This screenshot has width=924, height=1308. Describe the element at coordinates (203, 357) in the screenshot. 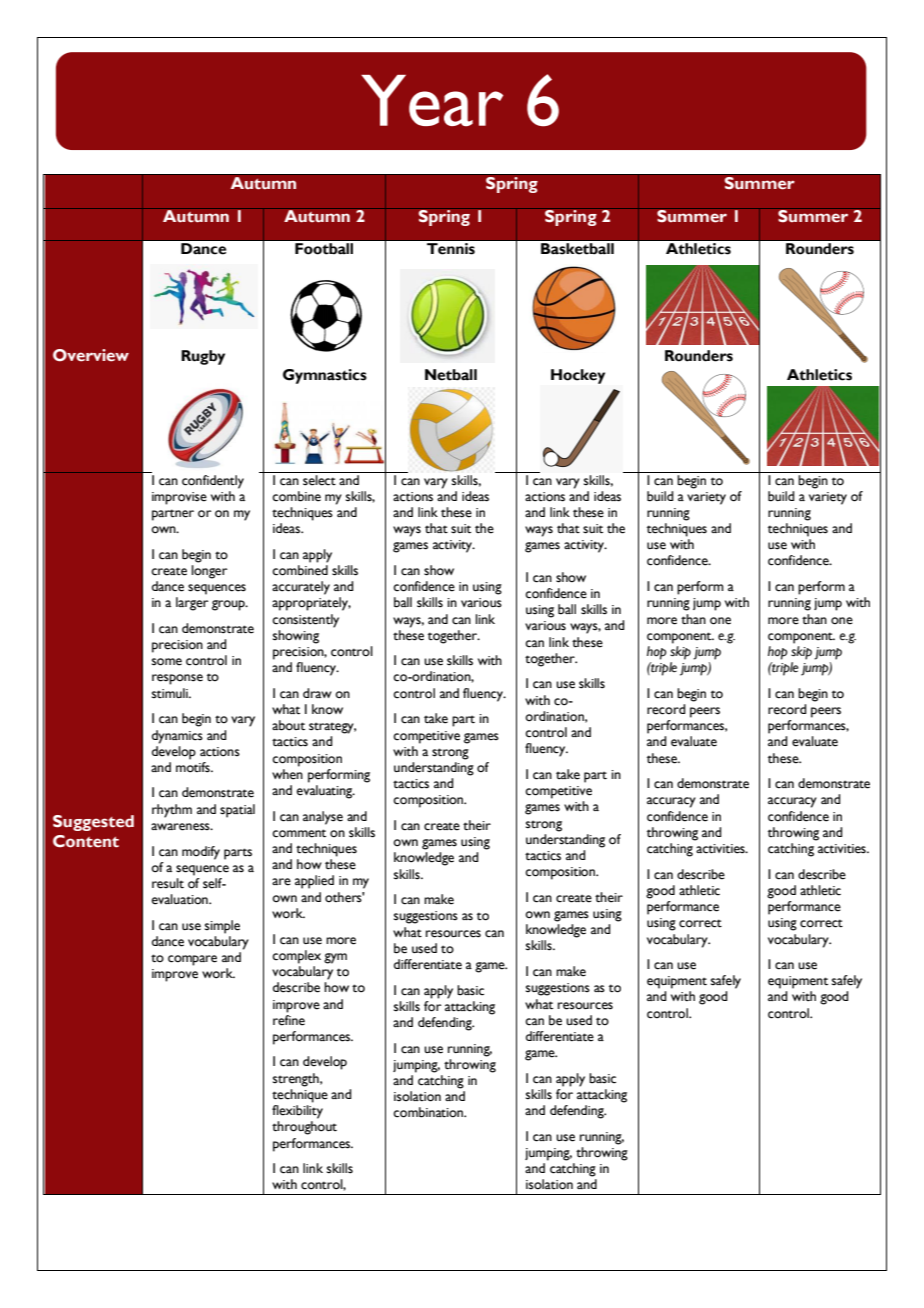

I see `Rugby` at that location.
